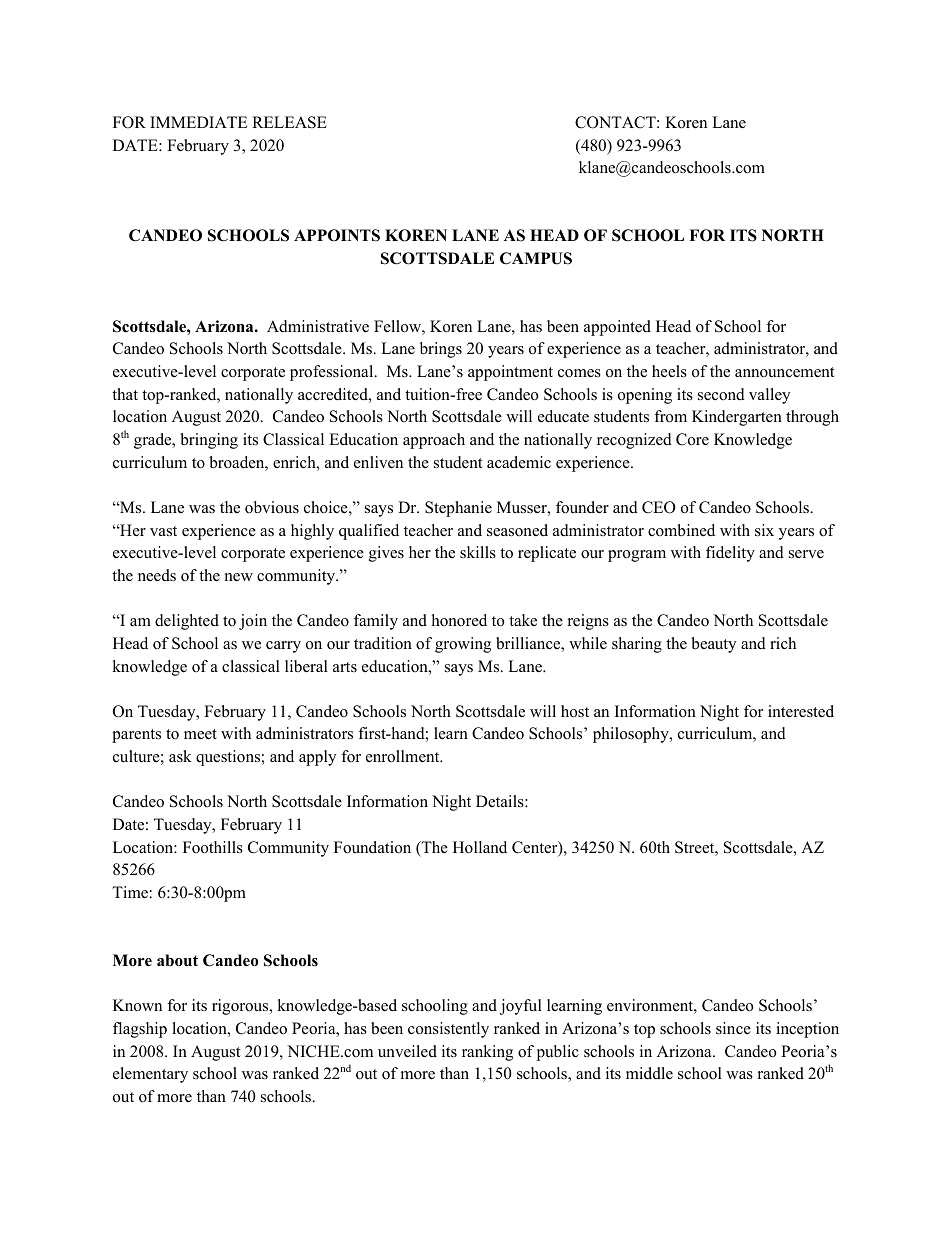 The image size is (952, 1233). I want to click on rigorous, so click(241, 1007).
